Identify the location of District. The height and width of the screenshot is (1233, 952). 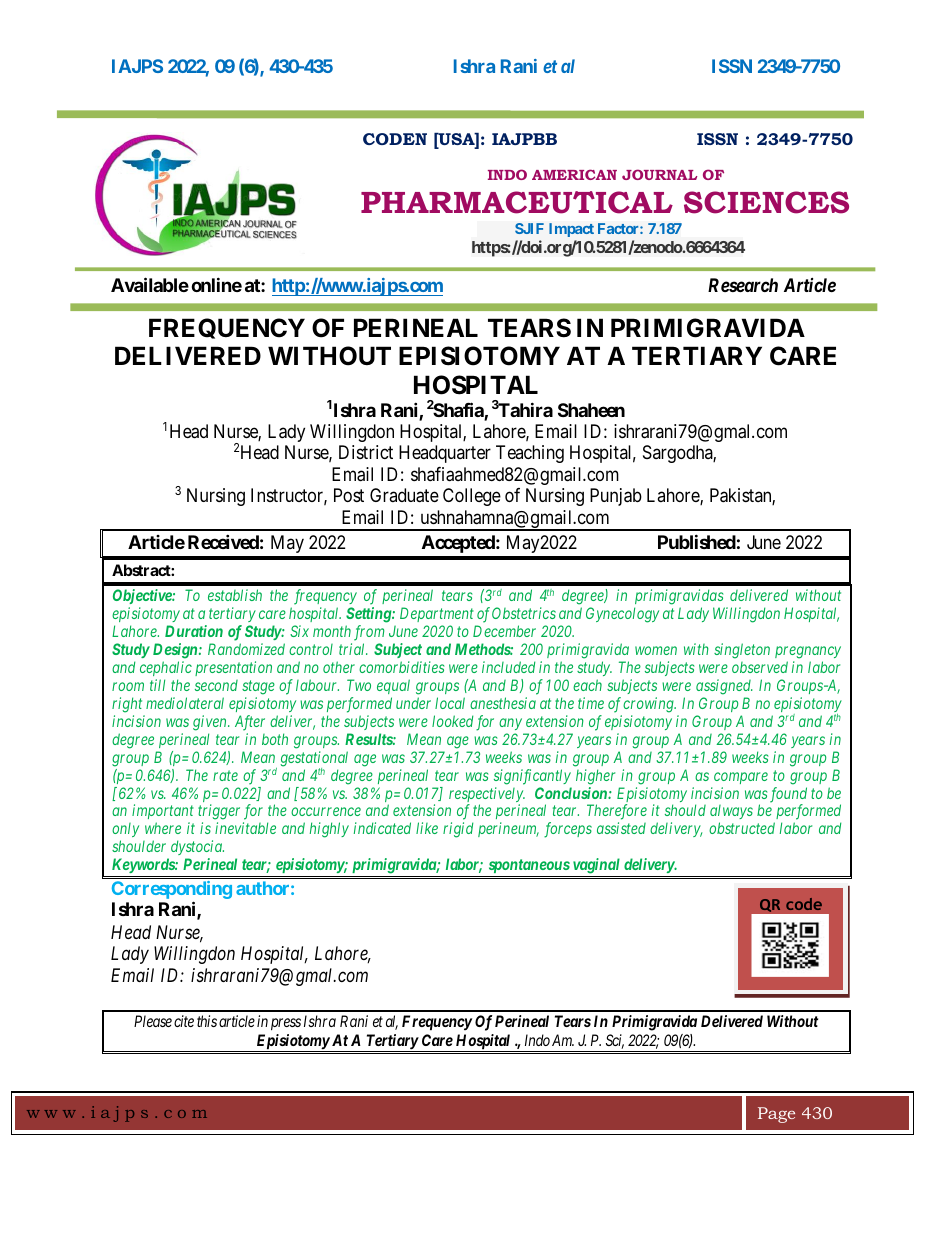
(366, 452).
